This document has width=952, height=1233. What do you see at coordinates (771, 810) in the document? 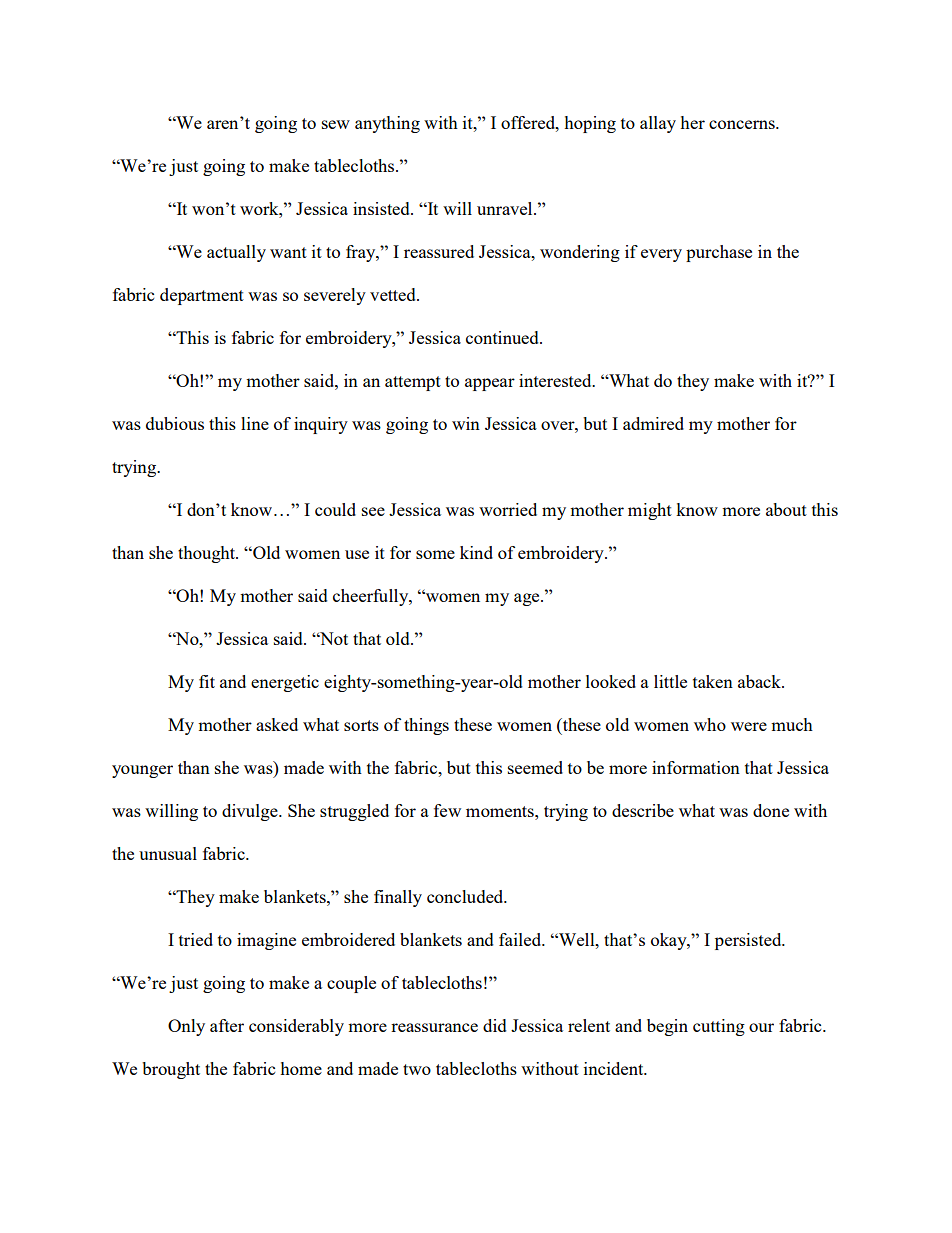
I see `done` at bounding box center [771, 810].
